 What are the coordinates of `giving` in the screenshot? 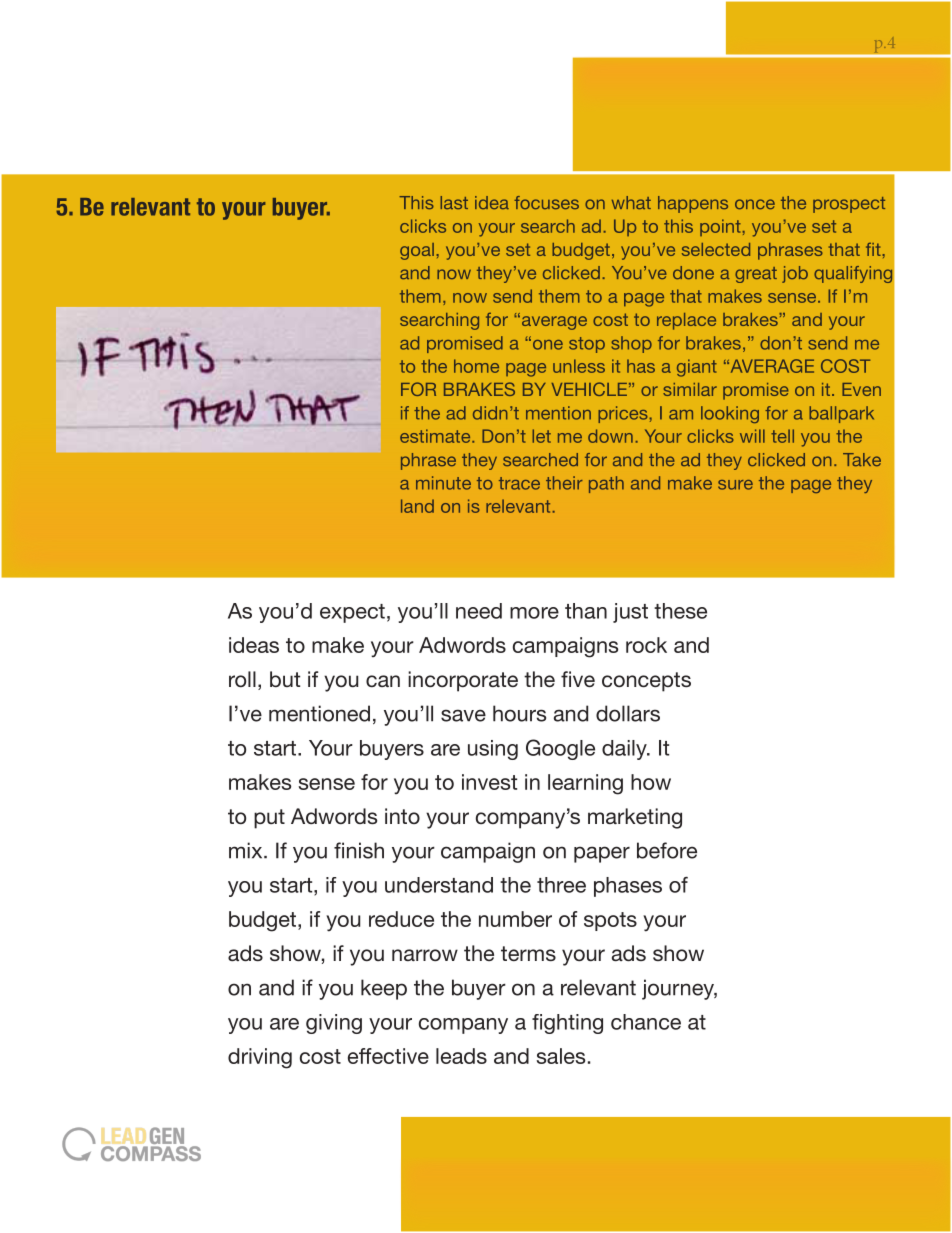 It's located at (334, 1024).
